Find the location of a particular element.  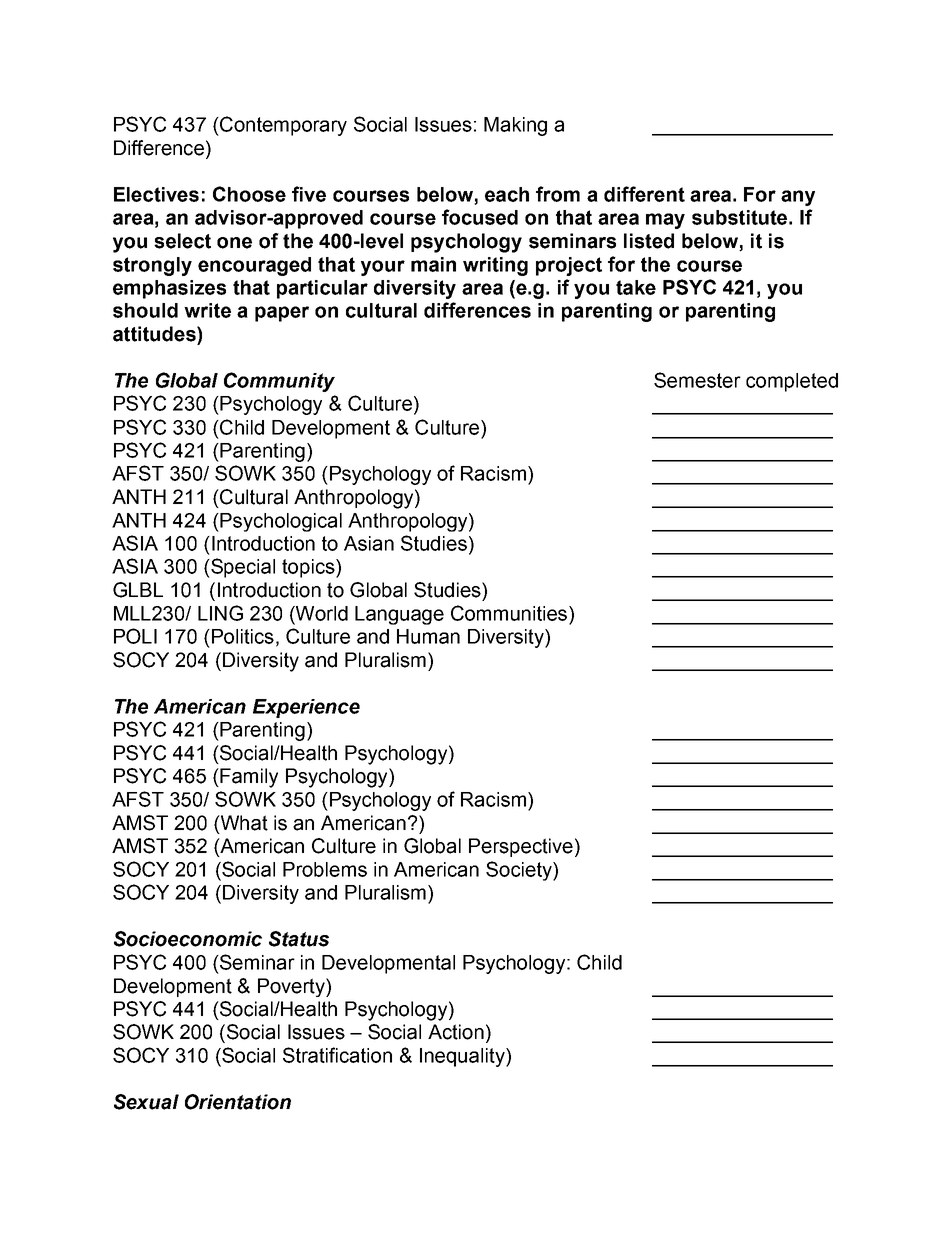

LING is located at coordinates (220, 613).
